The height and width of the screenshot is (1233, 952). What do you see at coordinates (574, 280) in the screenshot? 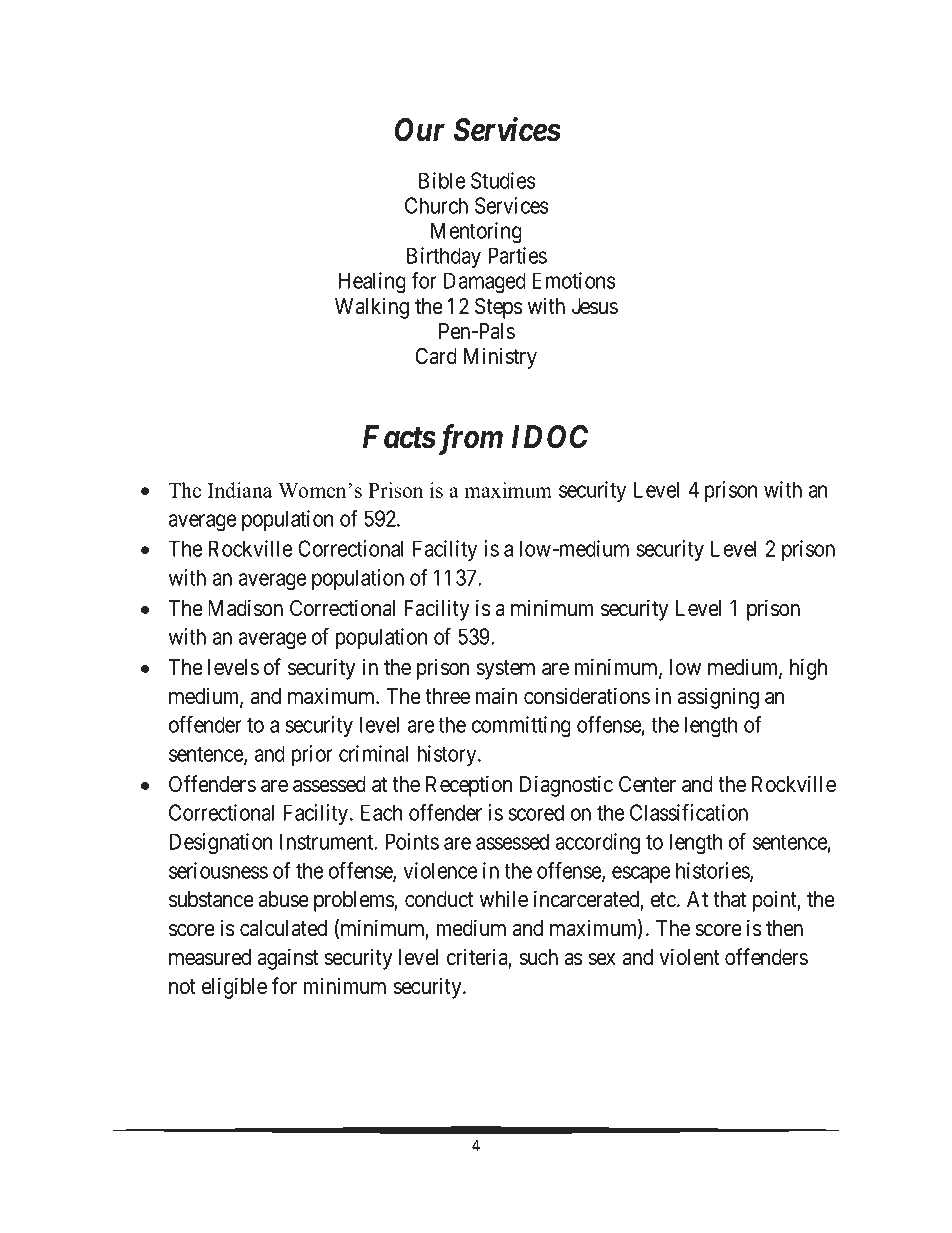
I see `Emotions` at bounding box center [574, 280].
